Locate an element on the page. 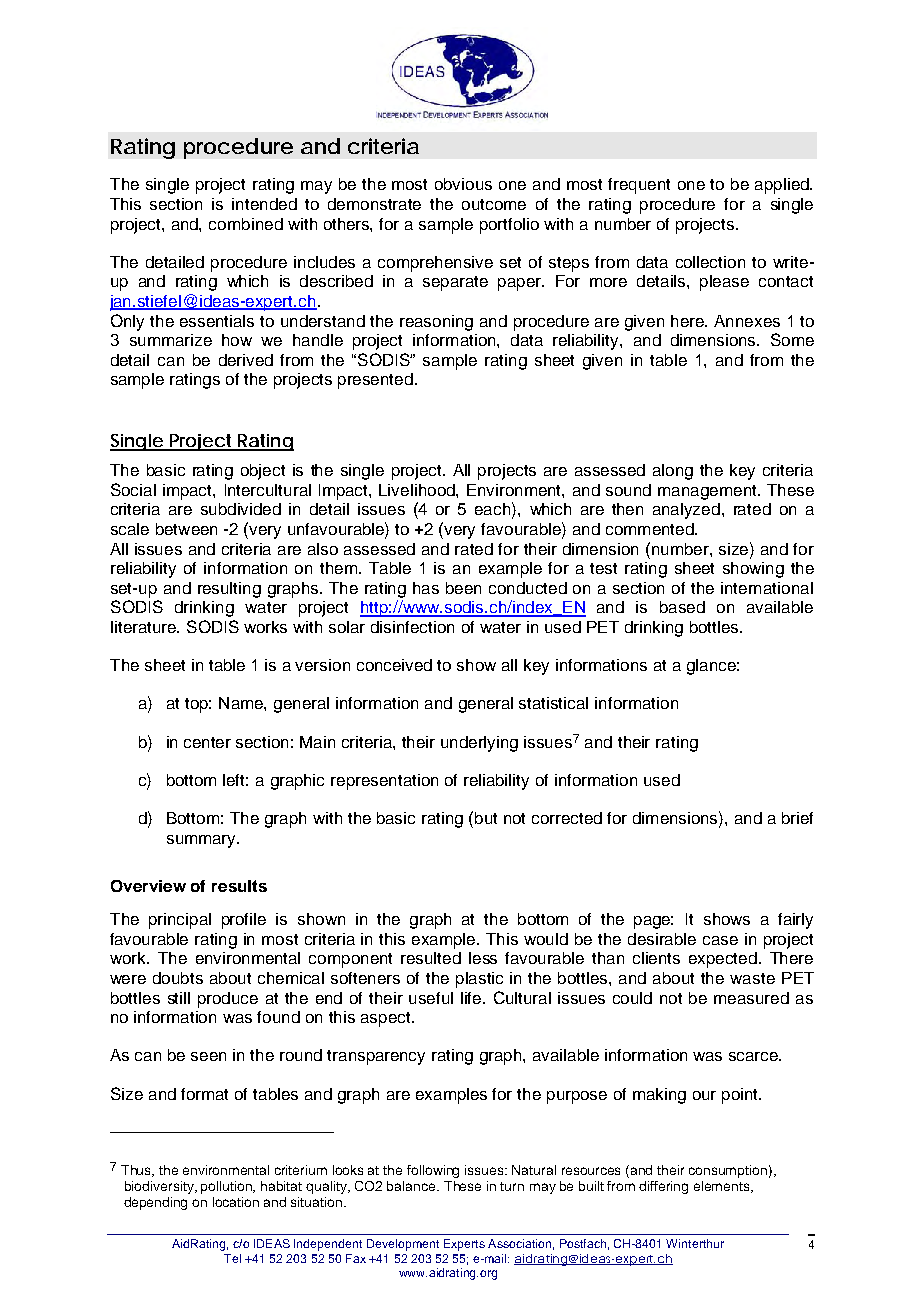  combined is located at coordinates (246, 224).
